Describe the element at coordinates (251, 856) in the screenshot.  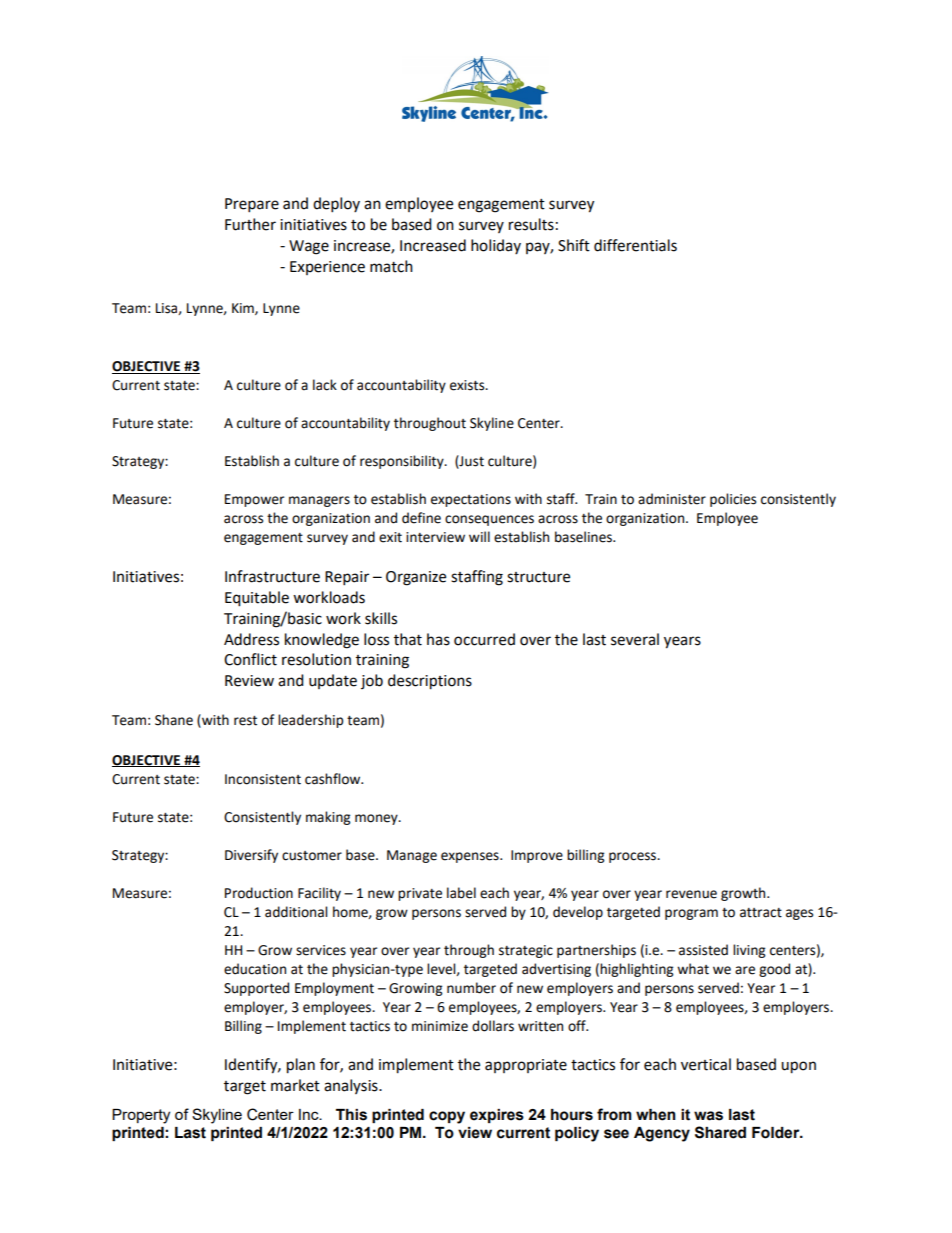
I see `Diversify` at that location.
